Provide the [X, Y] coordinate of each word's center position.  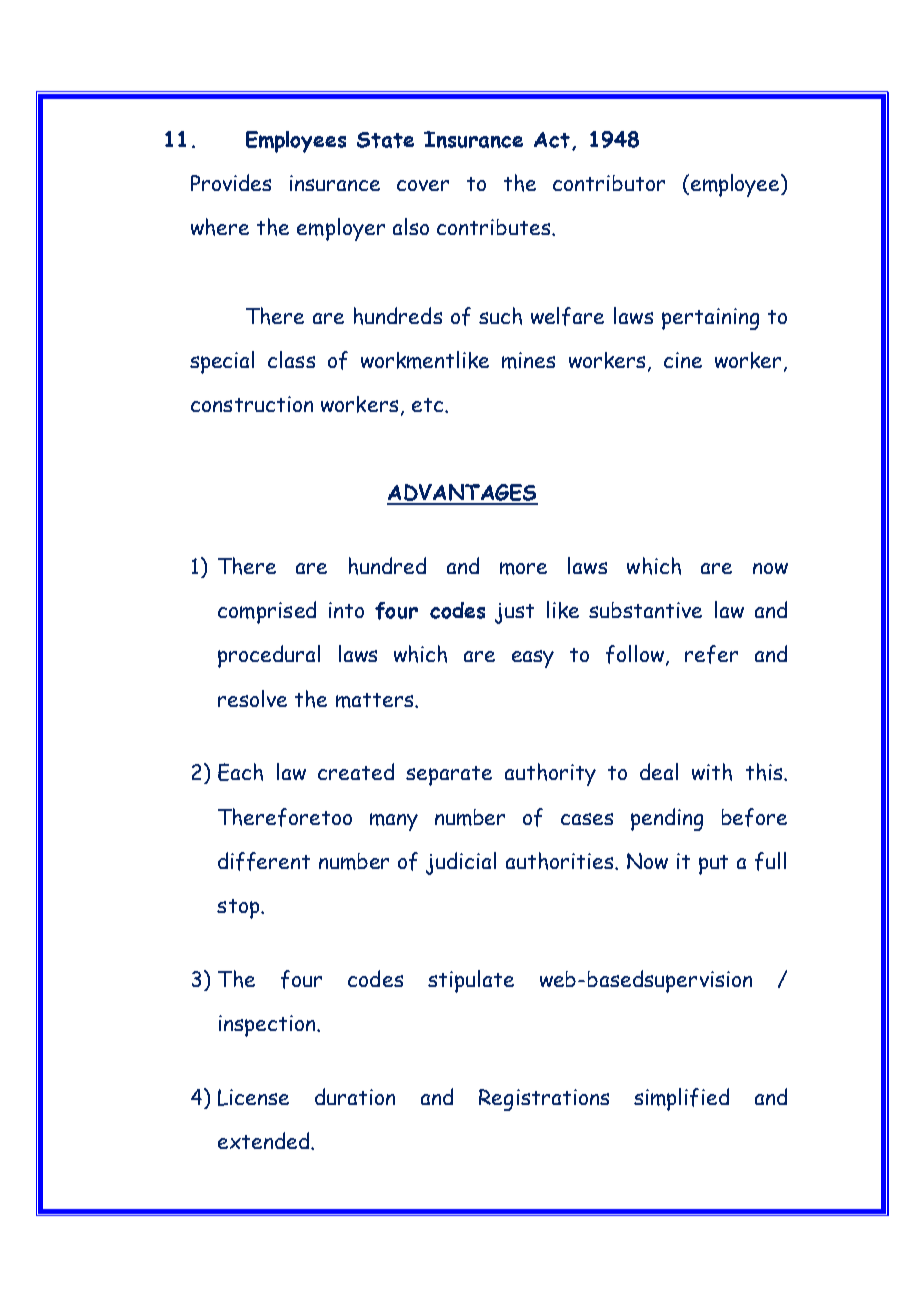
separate [449, 776]
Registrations [544, 1100]
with [712, 772]
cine [683, 360]
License [253, 1097]
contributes [493, 227]
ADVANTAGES [462, 494]
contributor [609, 183]
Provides [231, 182]
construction [252, 404]
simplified [681, 1099]
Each [240, 772]
